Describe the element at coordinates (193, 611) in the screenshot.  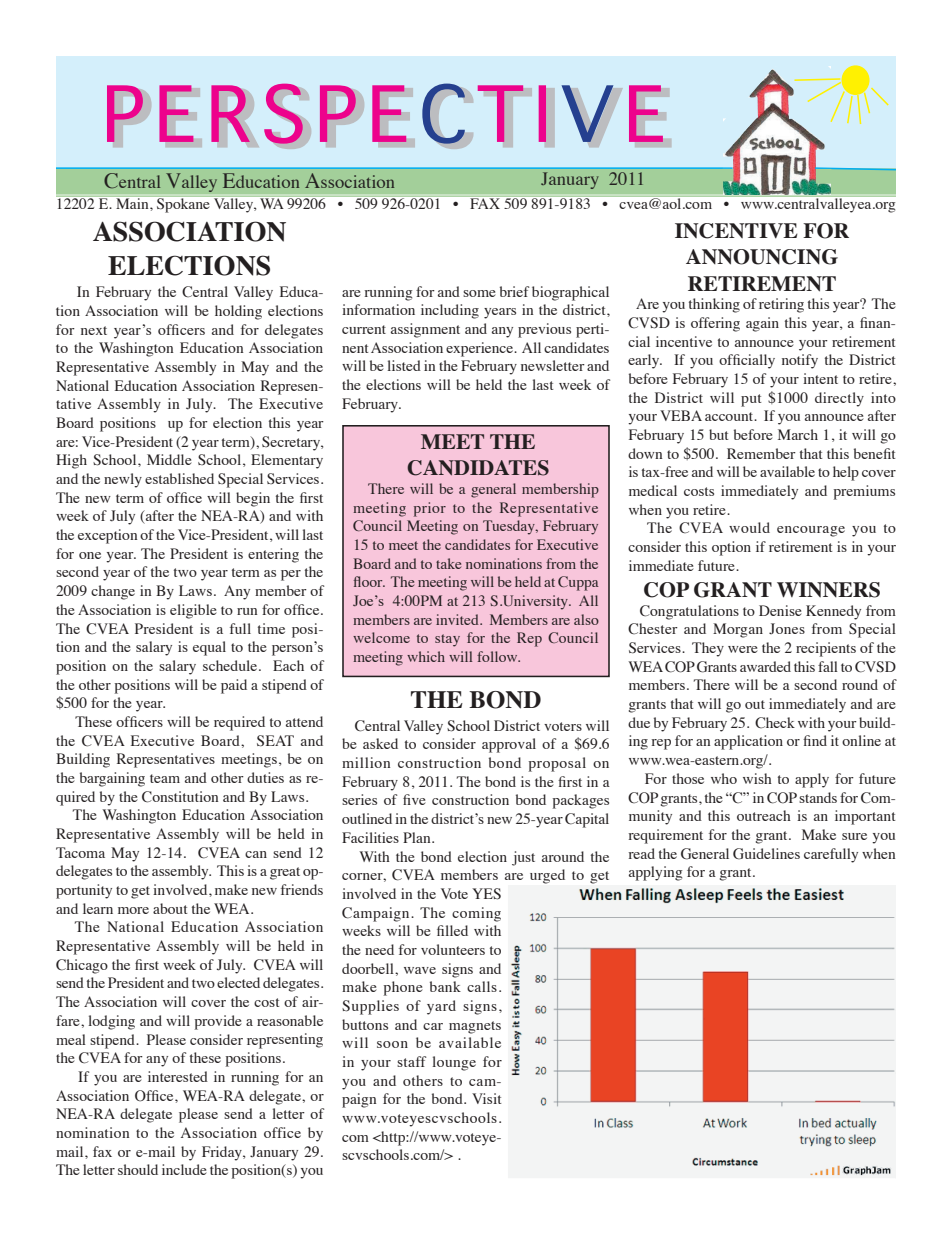
I see `eligible` at that location.
